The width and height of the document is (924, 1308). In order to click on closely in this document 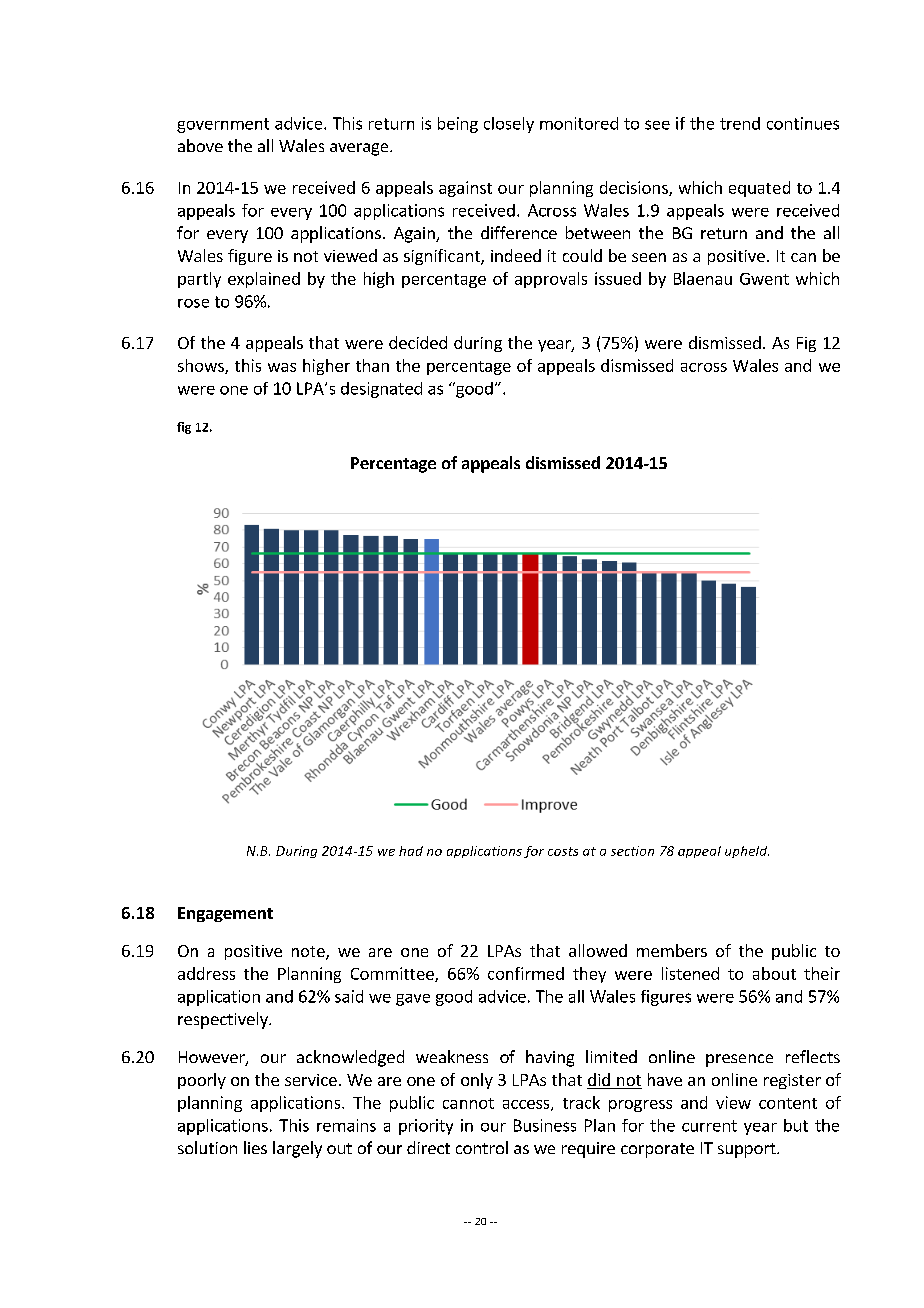, I will do `click(509, 125)`.
